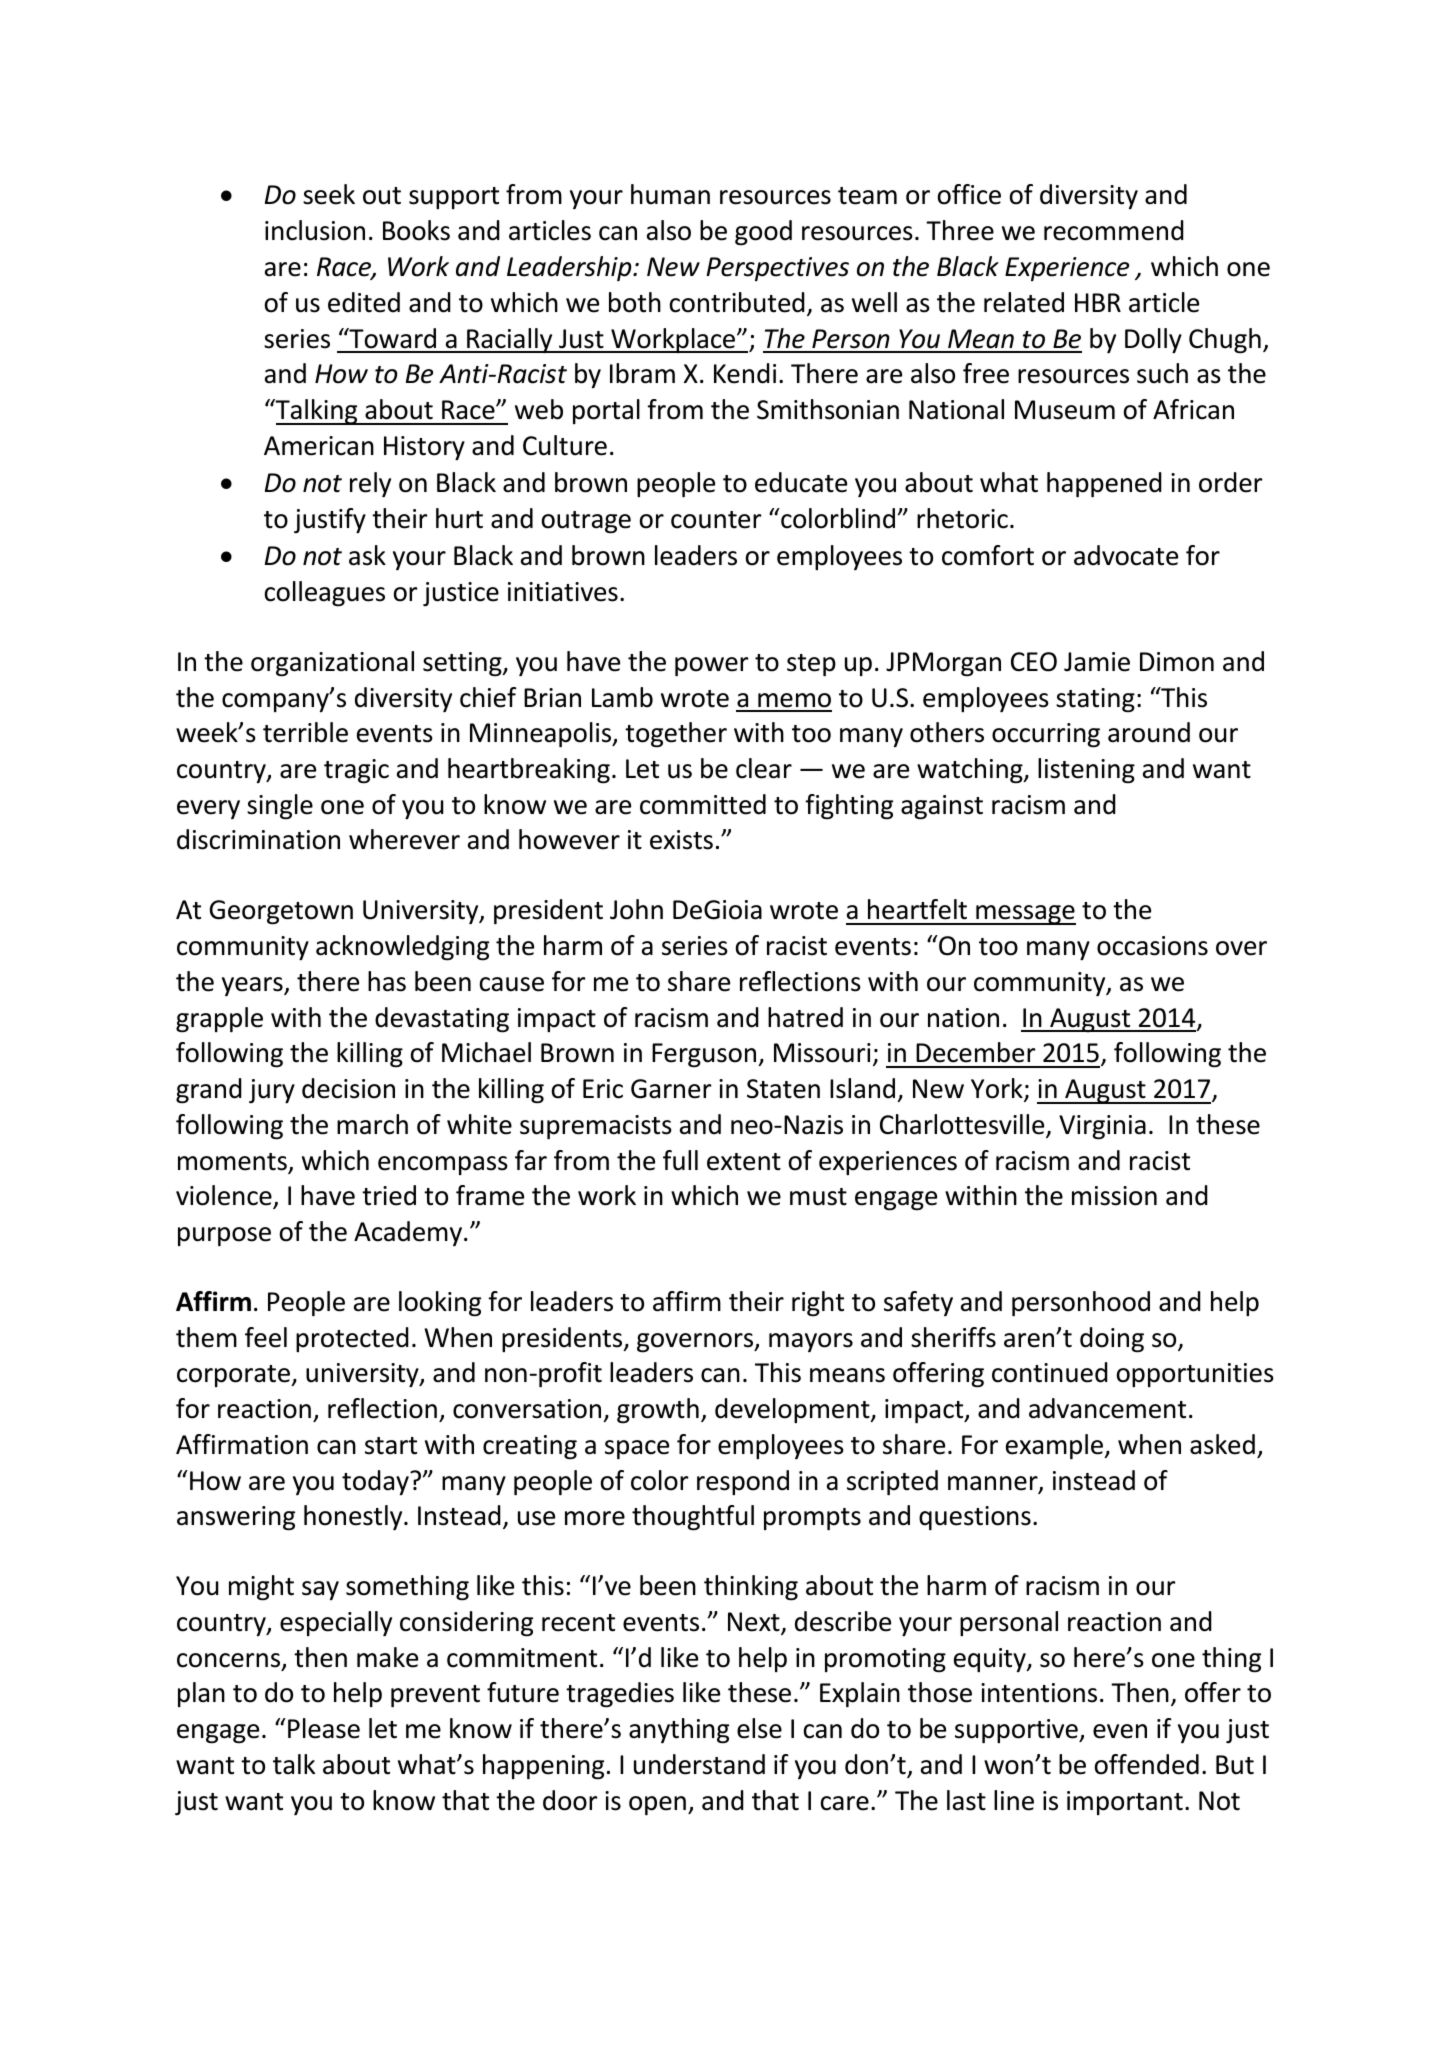 The image size is (1453, 2054). What do you see at coordinates (324, 1728) in the screenshot?
I see `Please` at bounding box center [324, 1728].
